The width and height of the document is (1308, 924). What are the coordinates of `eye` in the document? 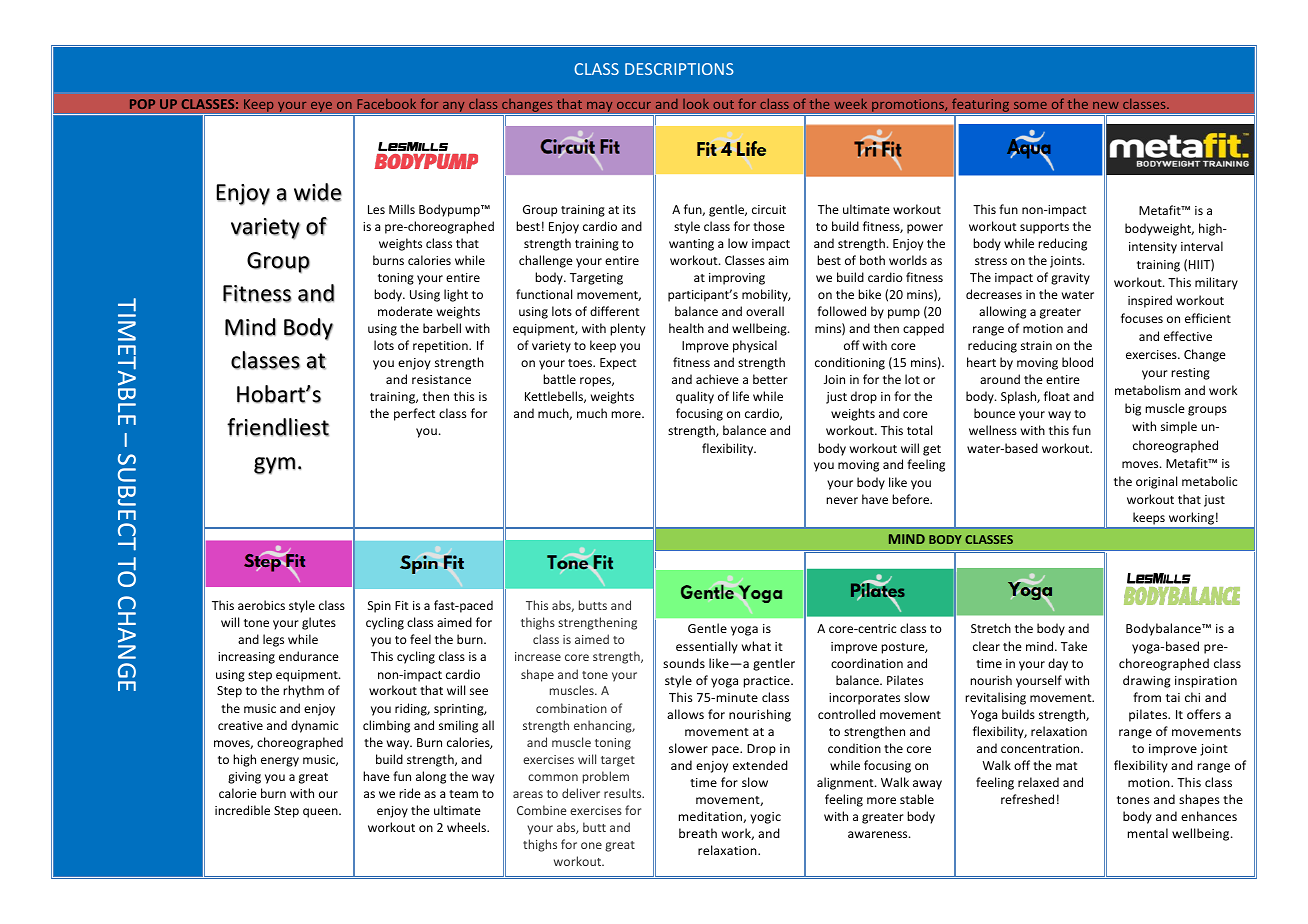 It's located at (321, 107).
